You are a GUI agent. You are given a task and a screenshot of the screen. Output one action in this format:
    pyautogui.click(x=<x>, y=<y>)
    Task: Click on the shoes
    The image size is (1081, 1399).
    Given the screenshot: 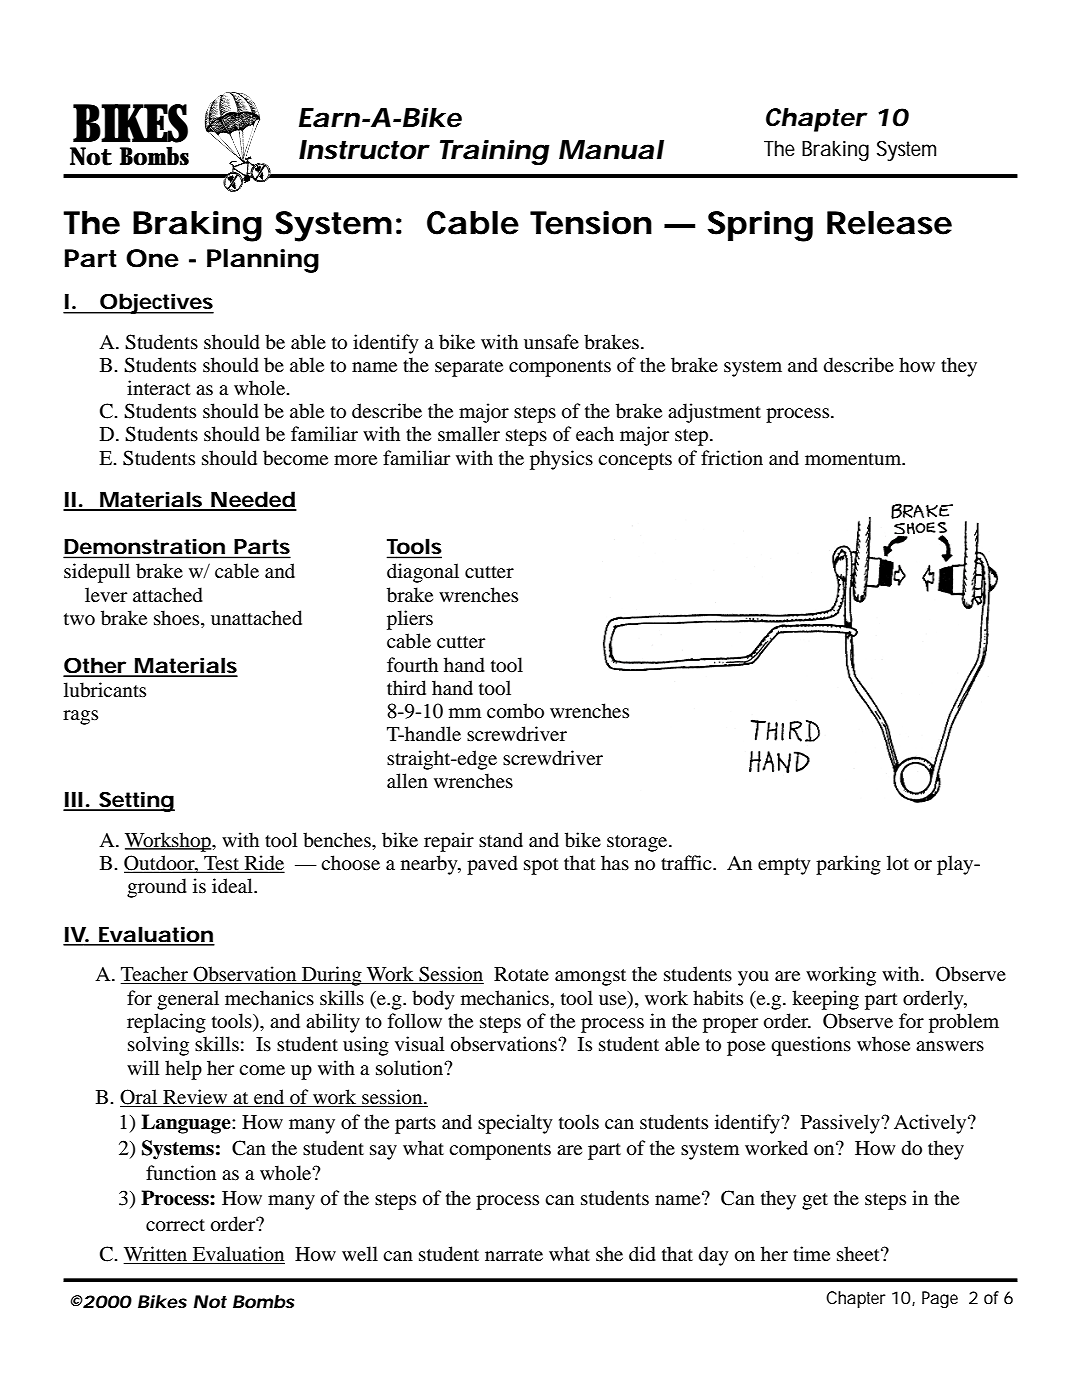 What is the action you would take?
    pyautogui.click(x=178, y=619)
